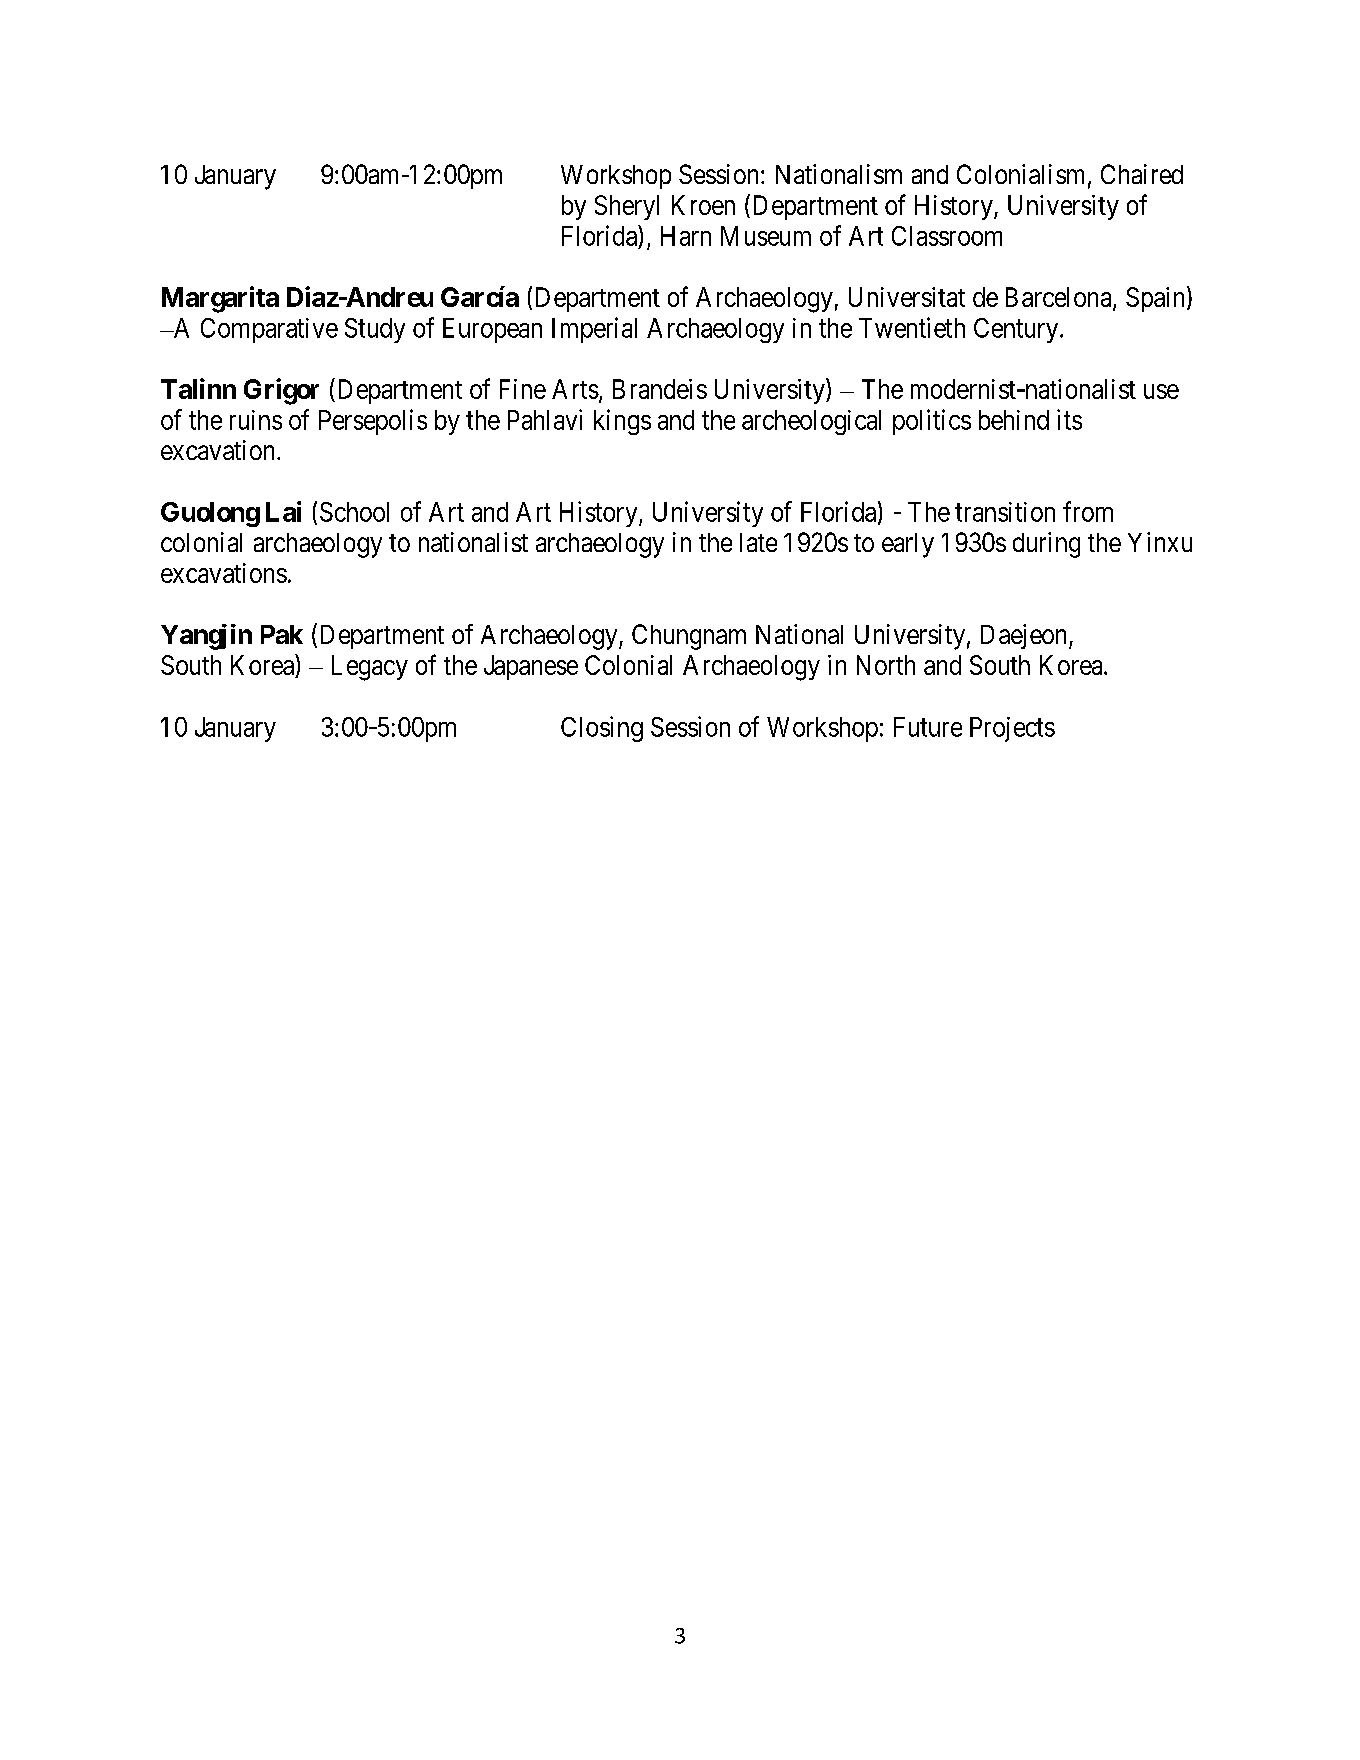  What do you see at coordinates (602, 729) in the screenshot?
I see `Closing` at bounding box center [602, 729].
